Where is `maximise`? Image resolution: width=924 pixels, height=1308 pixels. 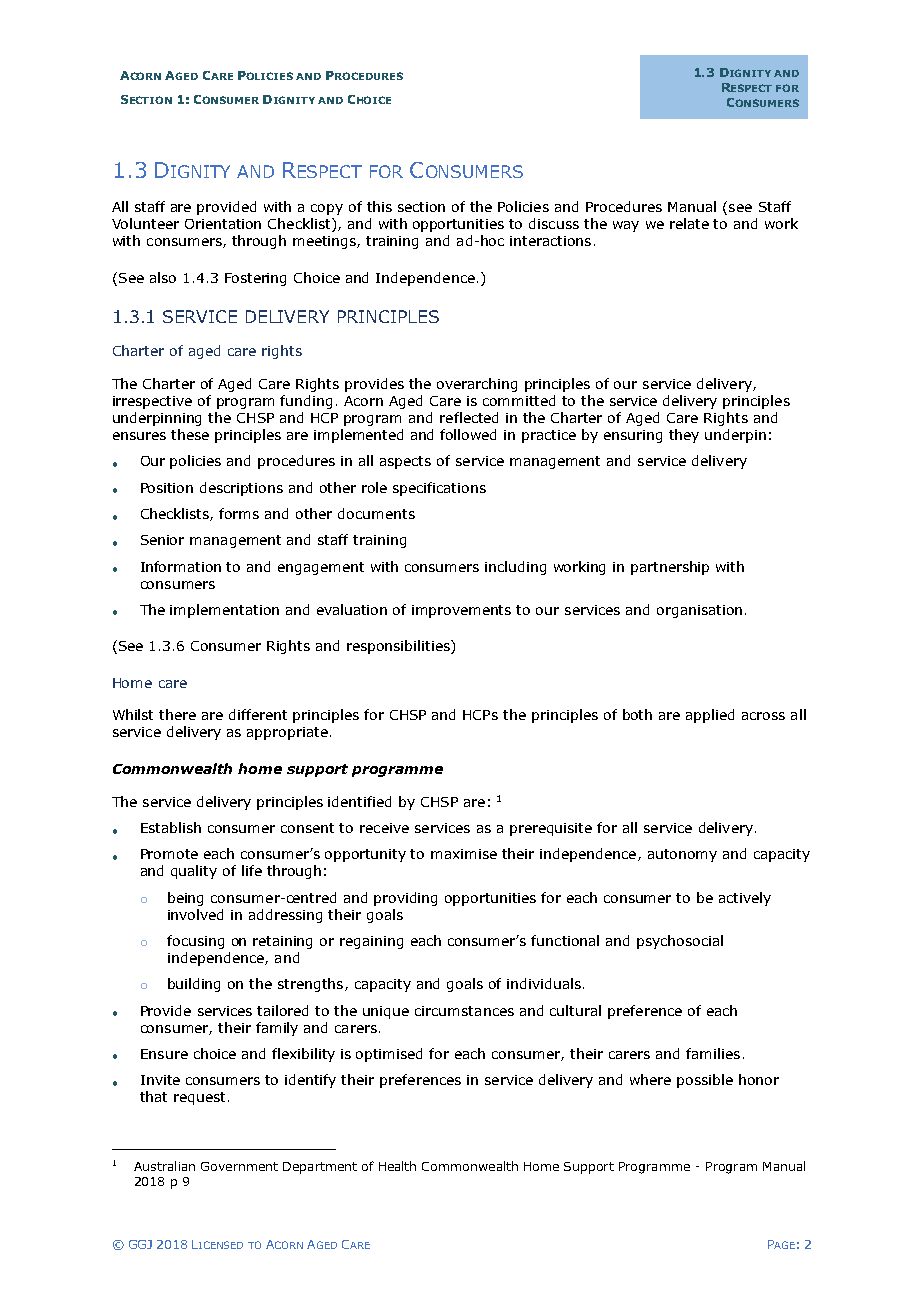
maximise is located at coordinates (464, 854).
